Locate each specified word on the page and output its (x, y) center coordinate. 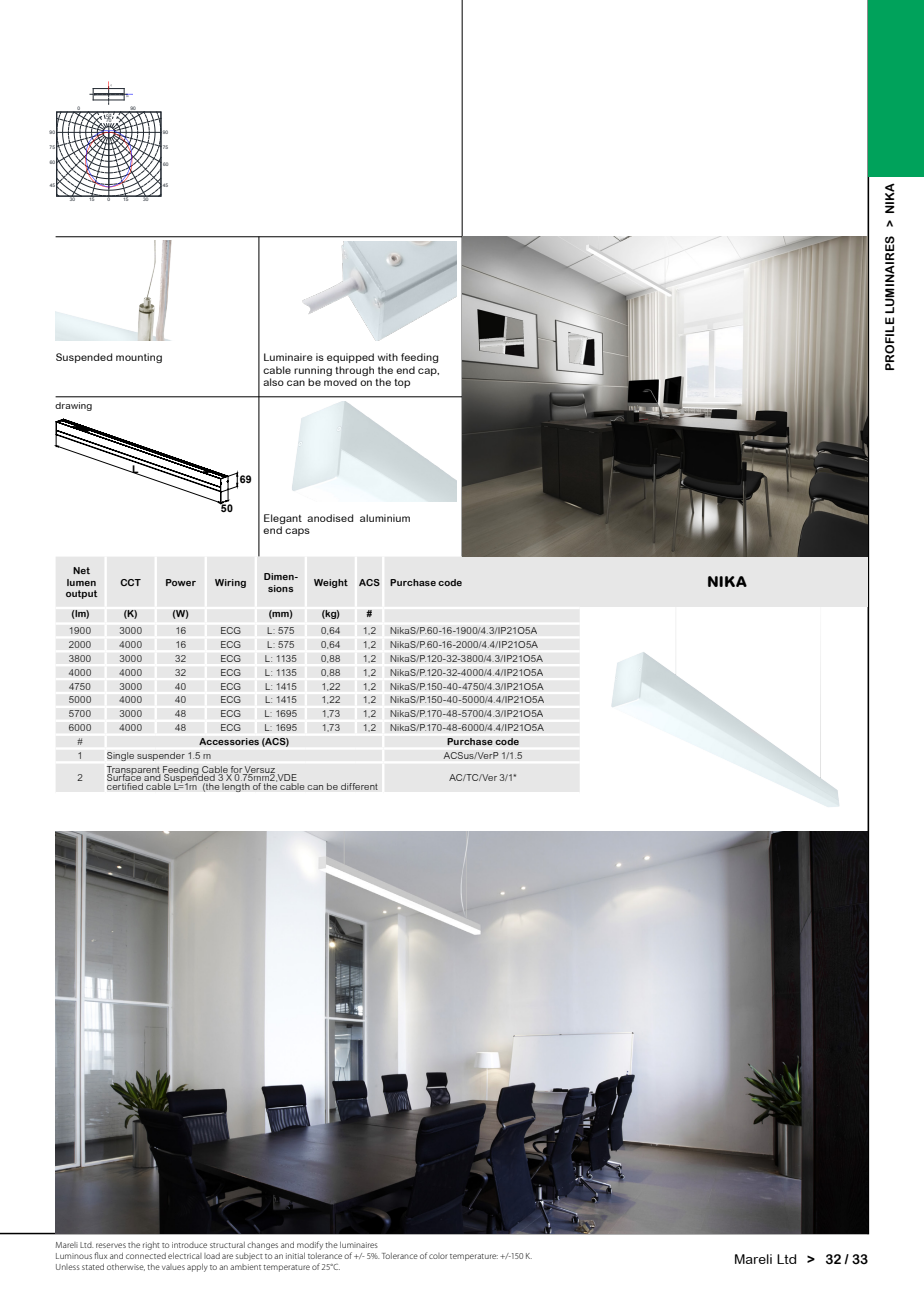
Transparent (134, 771)
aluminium (385, 518)
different (359, 786)
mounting (139, 358)
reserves (111, 1245)
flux (100, 1255)
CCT (130, 582)
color (438, 1256)
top (402, 383)
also (273, 382)
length (236, 786)
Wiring (230, 583)
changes (262, 1246)
